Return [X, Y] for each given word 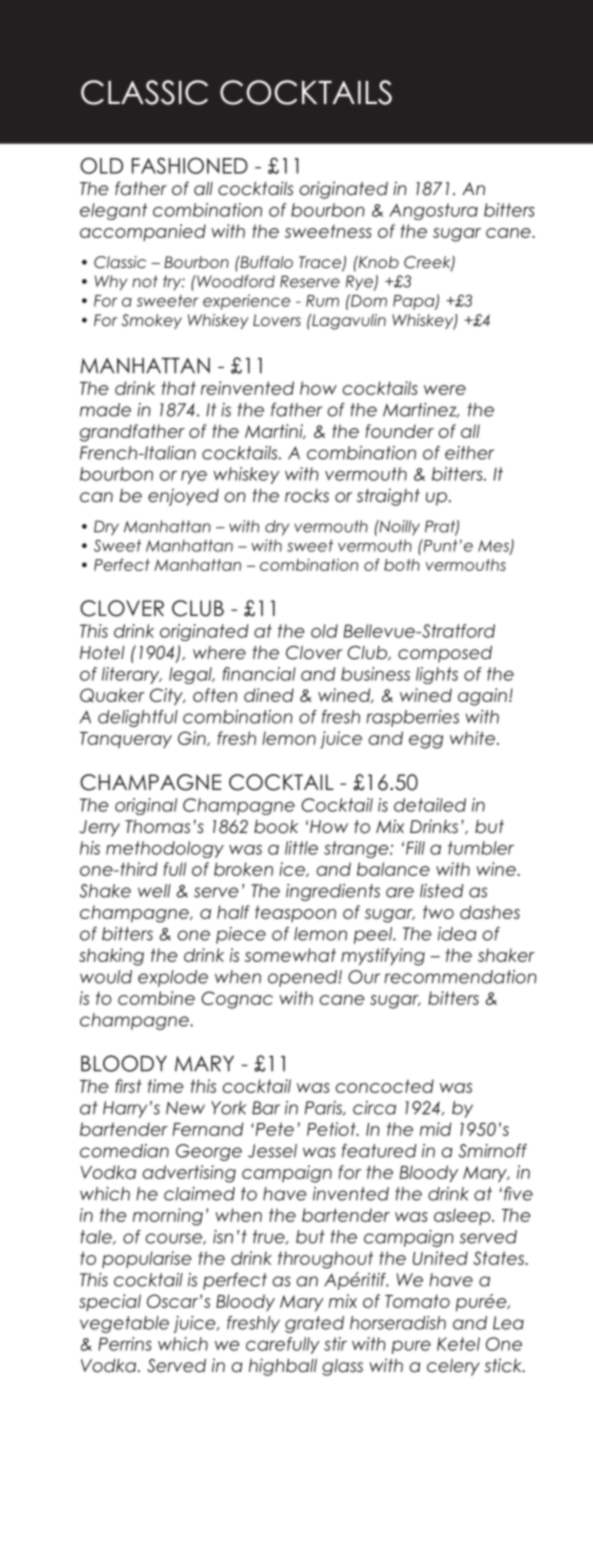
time [165, 1086]
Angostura [433, 211]
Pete [273, 1129]
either [469, 453]
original [146, 806]
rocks [307, 496]
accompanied [143, 232]
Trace [321, 263]
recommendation [460, 977]
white [472, 738]
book [276, 827]
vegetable [124, 1324]
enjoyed [183, 497]
